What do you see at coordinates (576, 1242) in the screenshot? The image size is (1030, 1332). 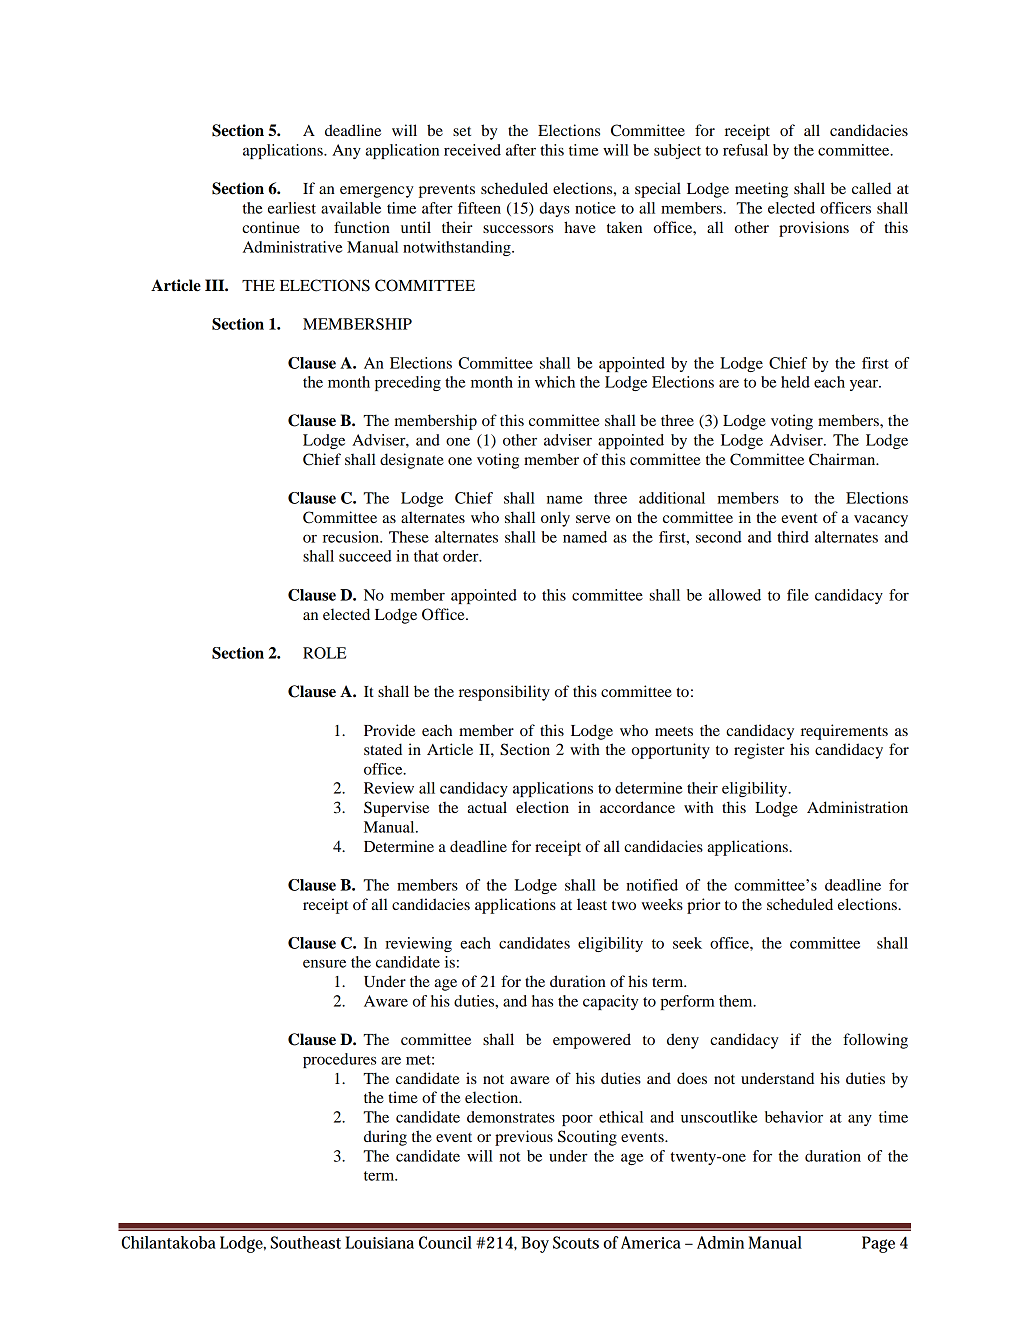 I see `Scouts` at bounding box center [576, 1242].
